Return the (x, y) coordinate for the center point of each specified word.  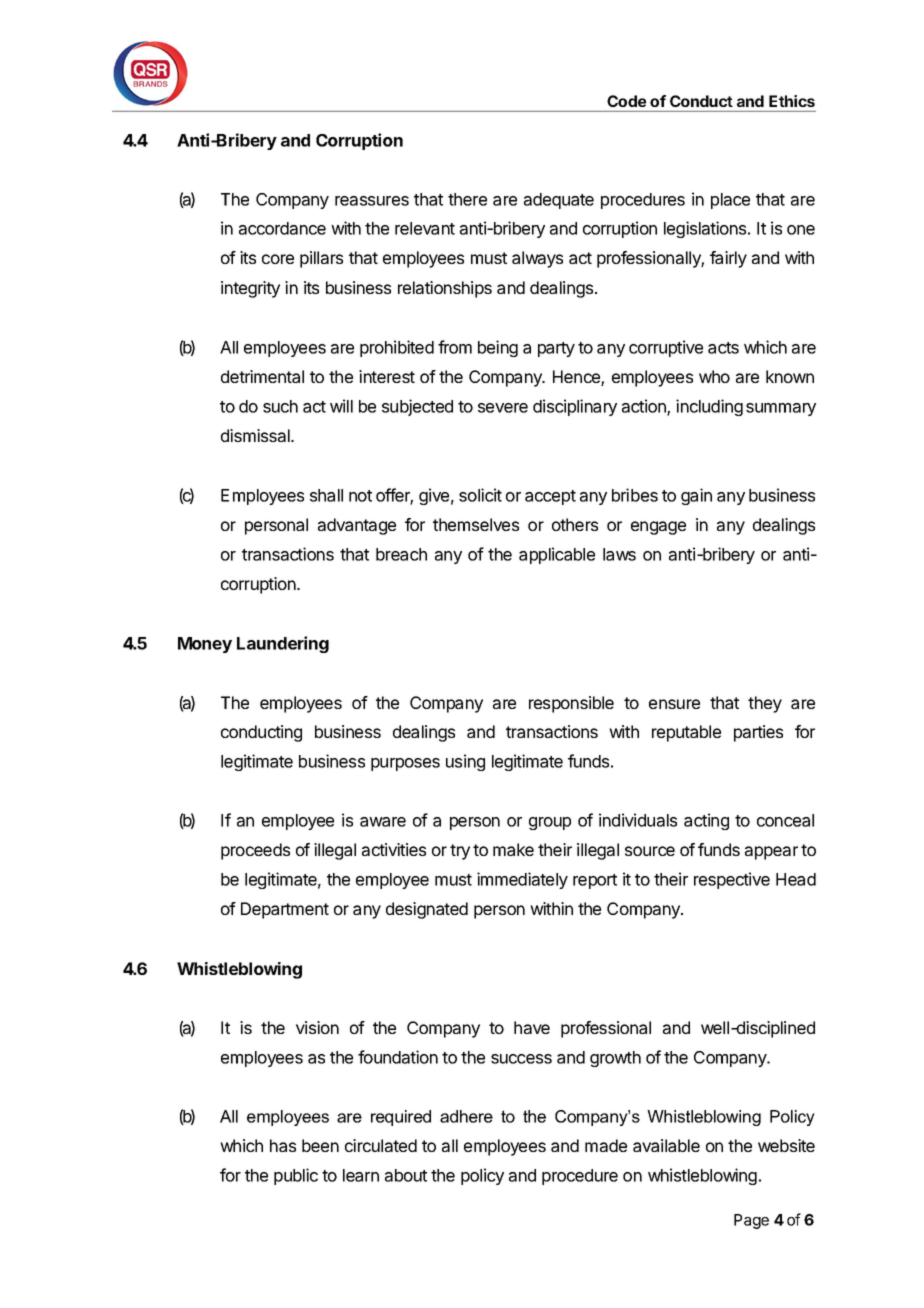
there (467, 199)
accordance (282, 228)
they (765, 704)
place (730, 201)
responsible (571, 704)
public (296, 1176)
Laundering (283, 644)
